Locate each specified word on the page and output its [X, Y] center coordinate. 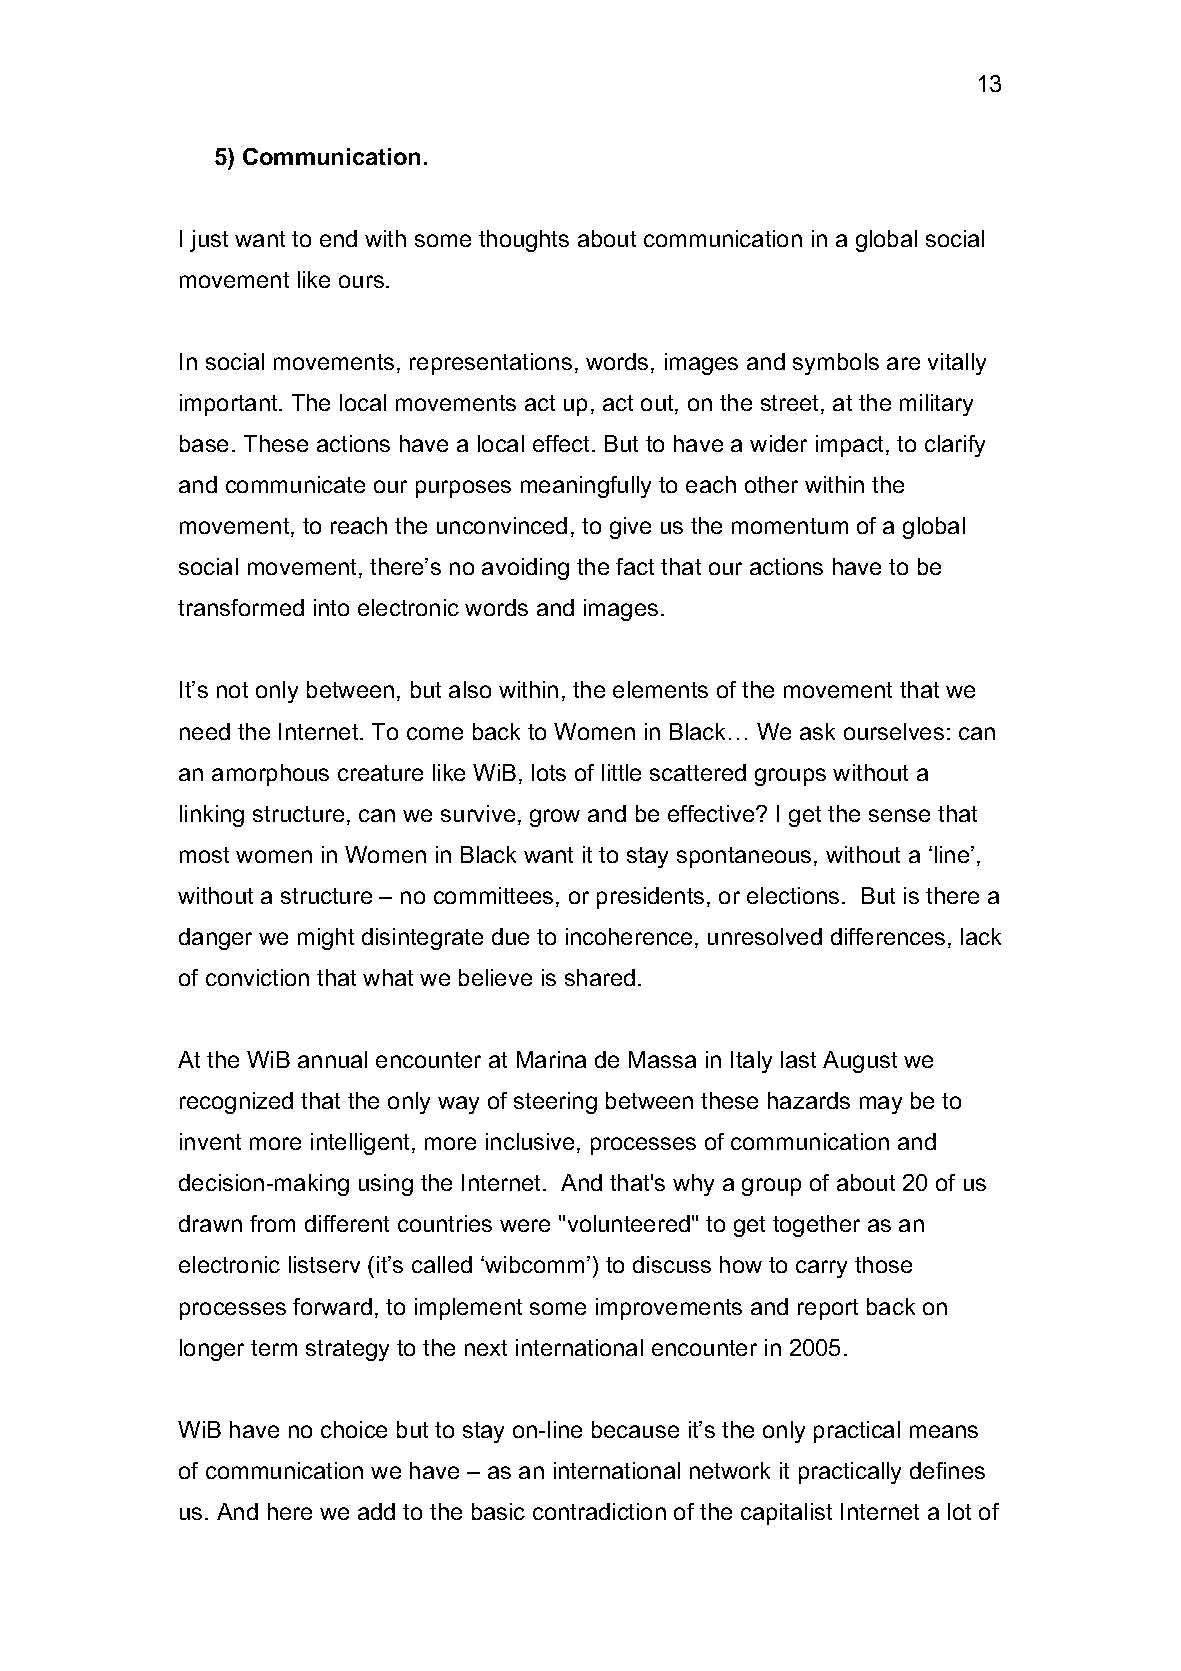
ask [817, 731]
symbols [836, 364]
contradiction [599, 1511]
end [338, 238]
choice [354, 1429]
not [232, 690]
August [860, 1062]
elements [660, 689]
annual [332, 1059]
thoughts [524, 241]
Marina [551, 1059]
